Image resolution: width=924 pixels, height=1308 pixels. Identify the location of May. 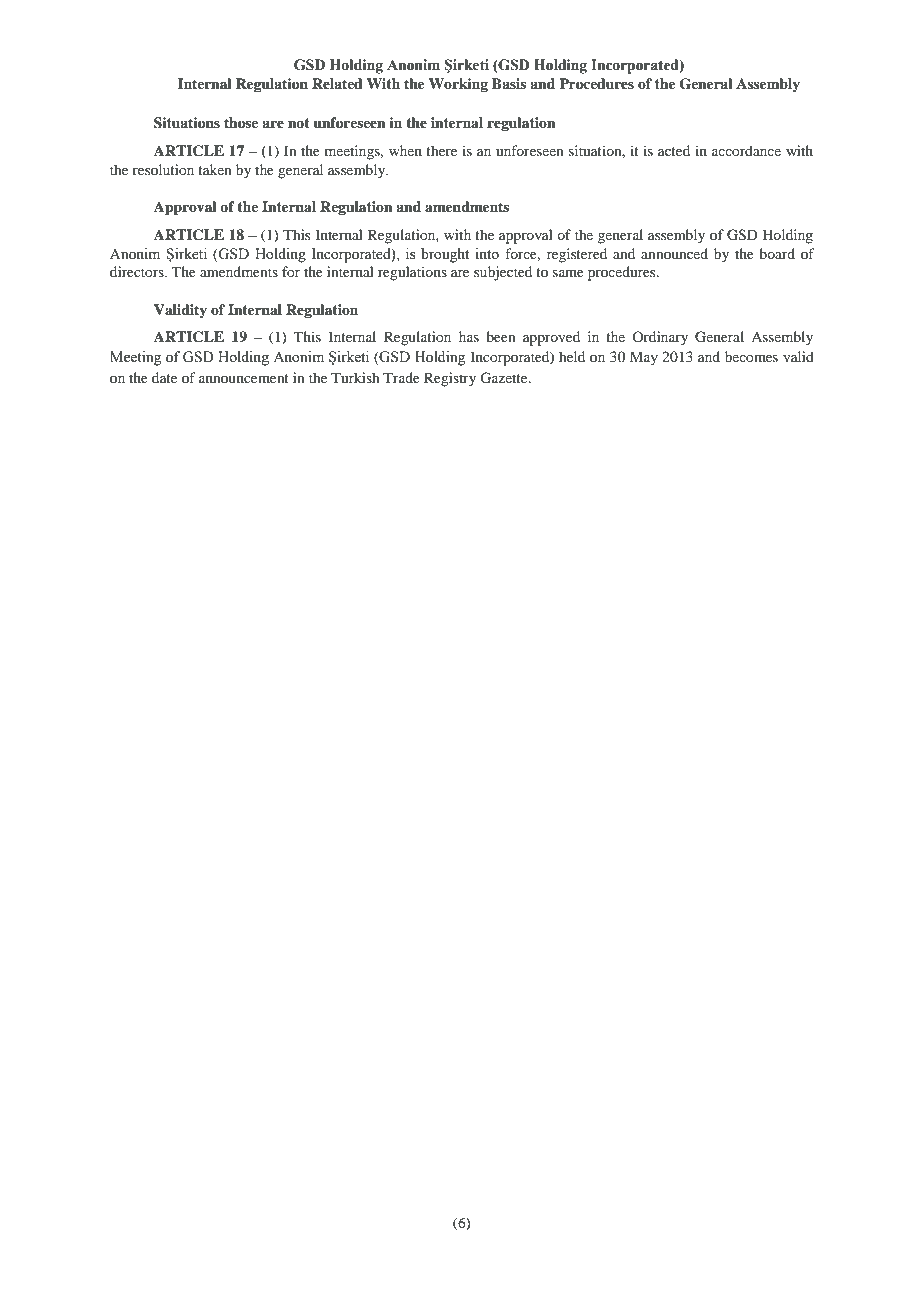
(644, 358).
